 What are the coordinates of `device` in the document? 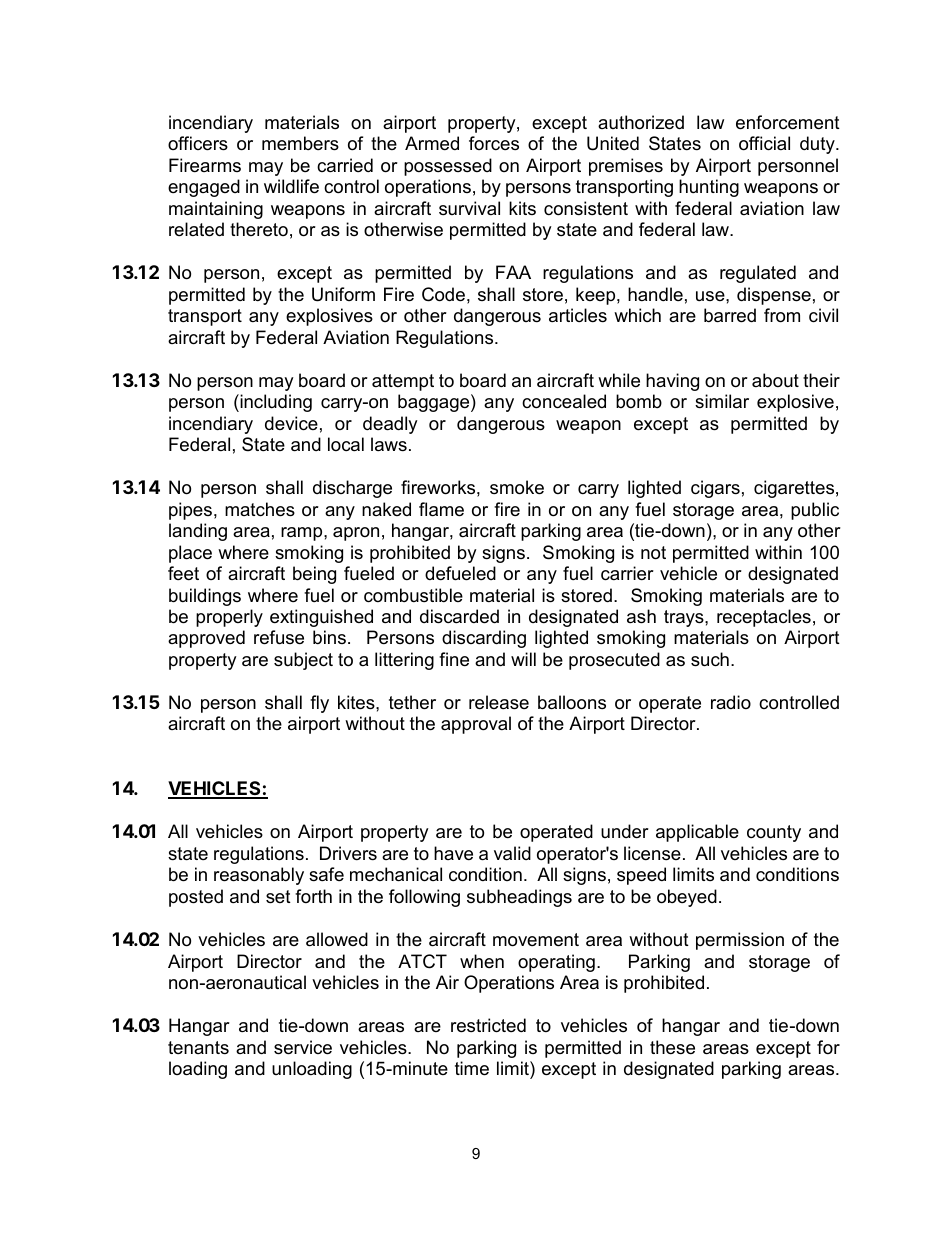 It's located at (291, 423).
